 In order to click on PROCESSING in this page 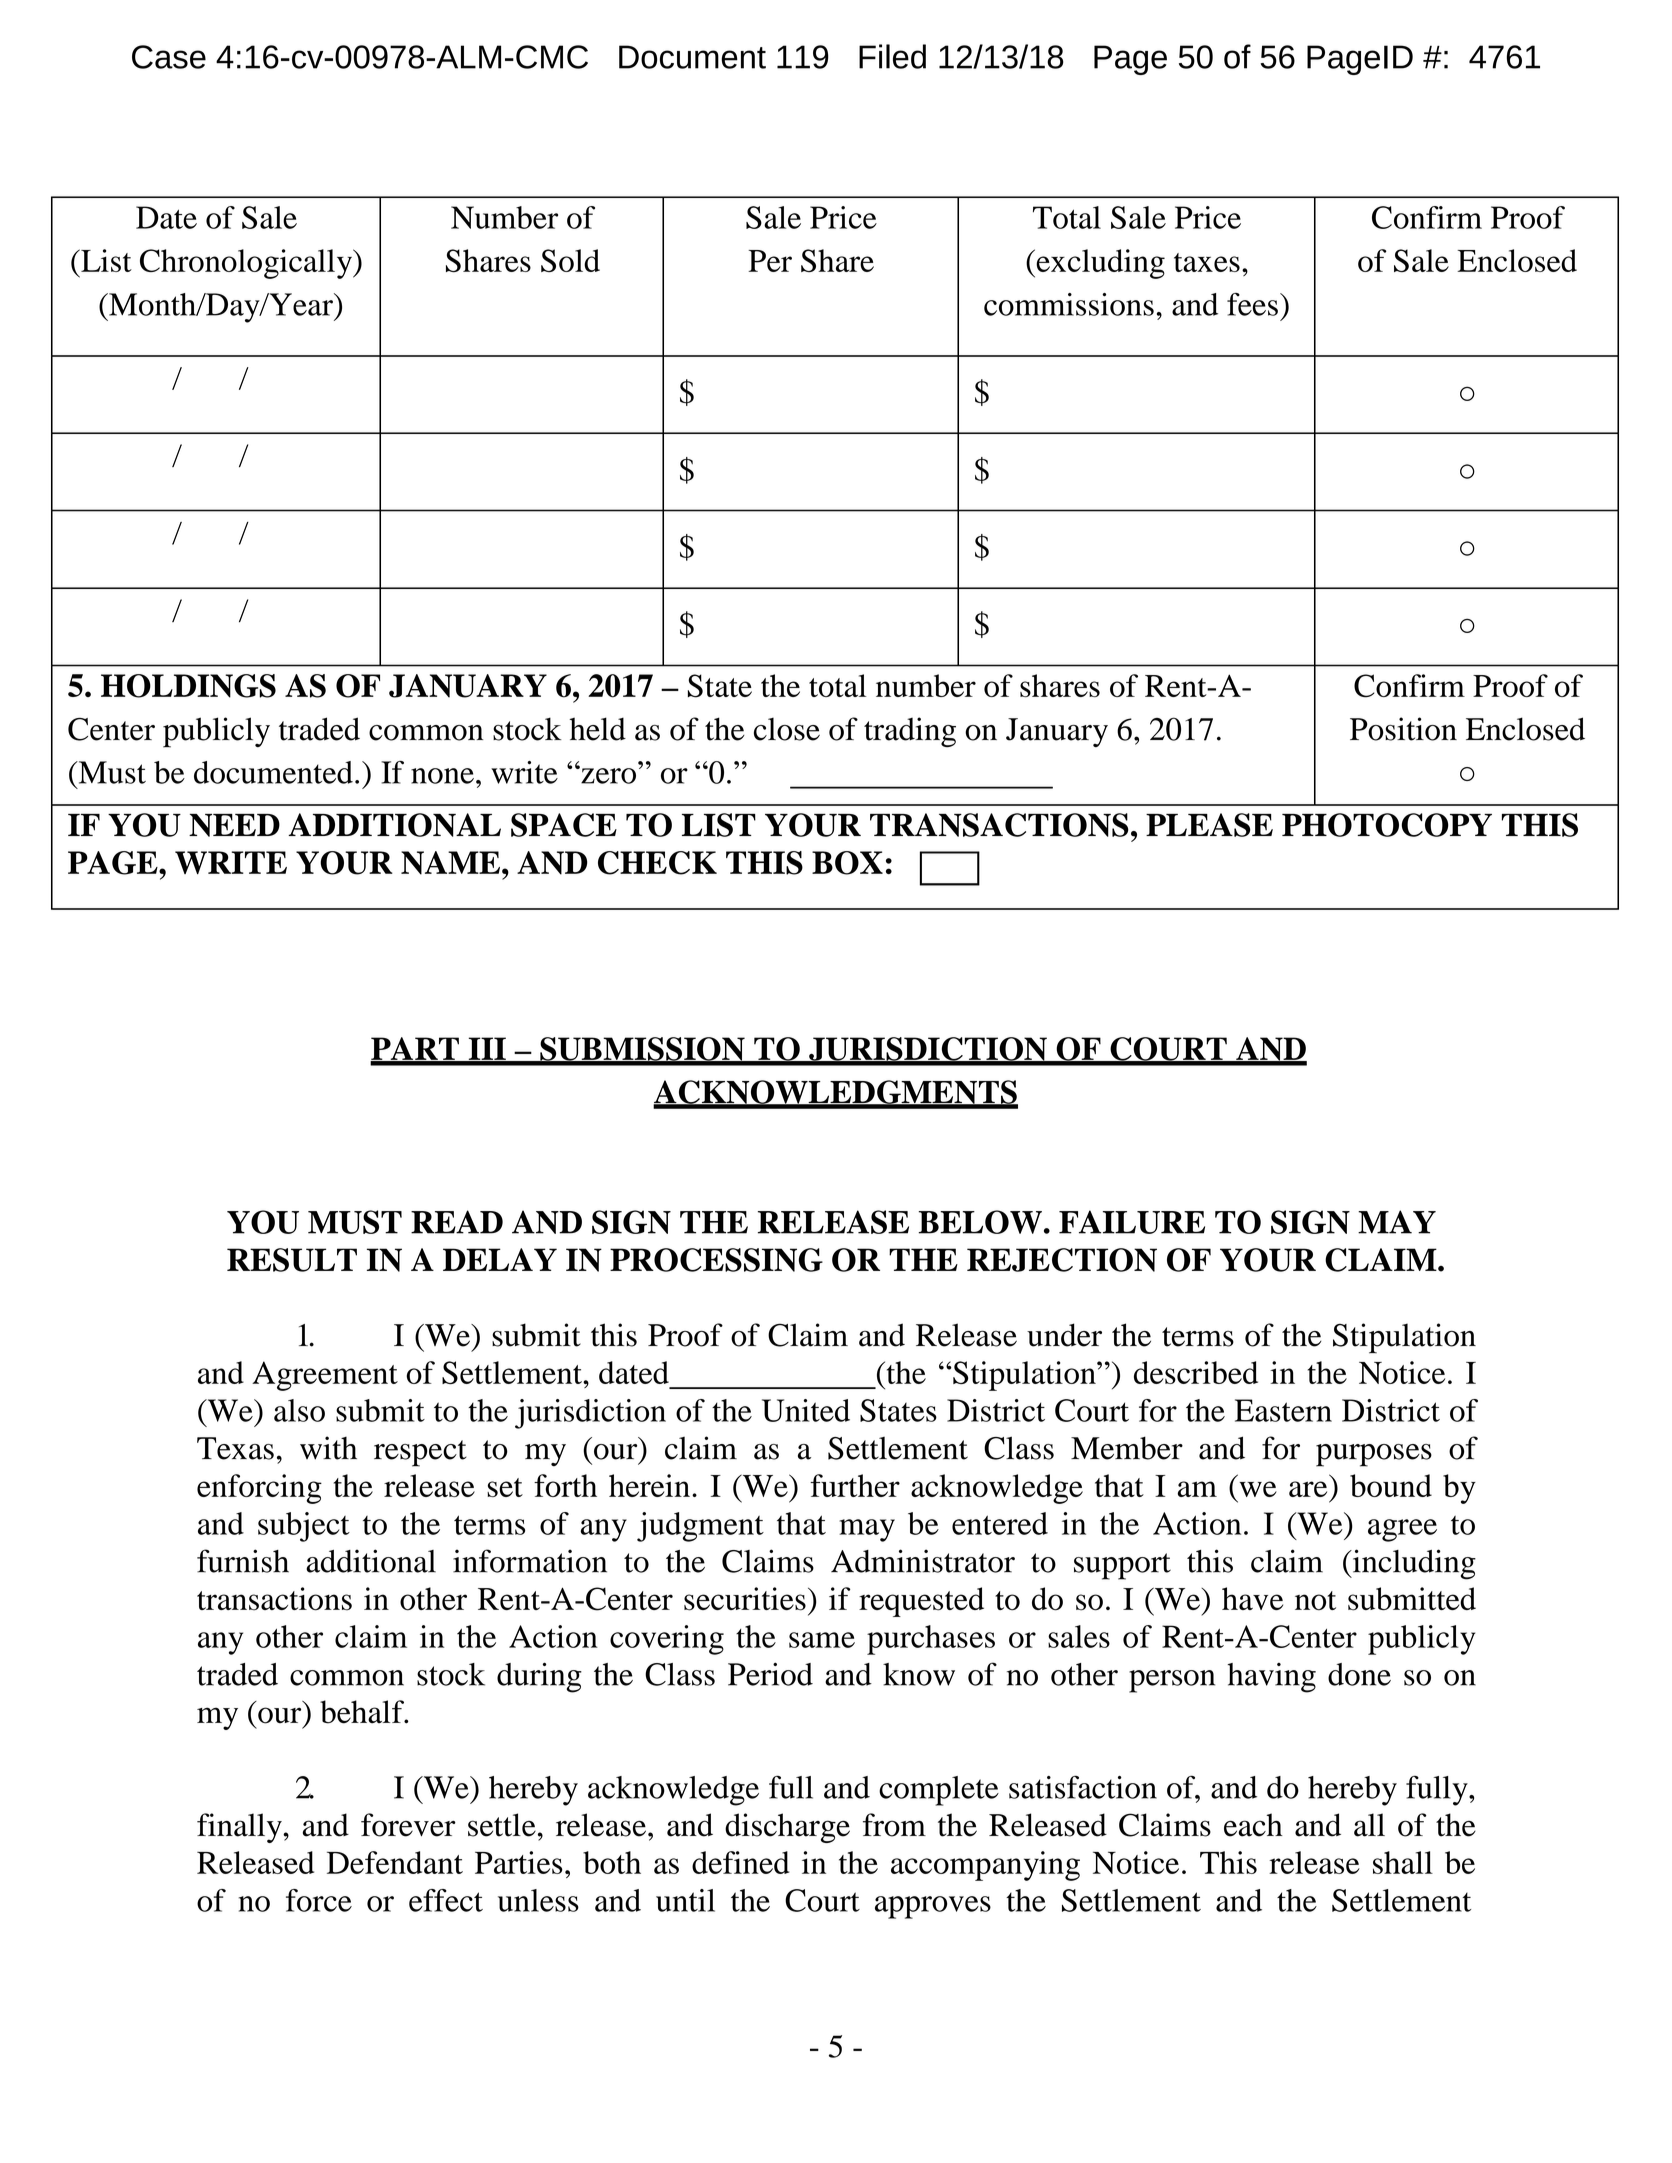, I will do `click(716, 1260)`.
